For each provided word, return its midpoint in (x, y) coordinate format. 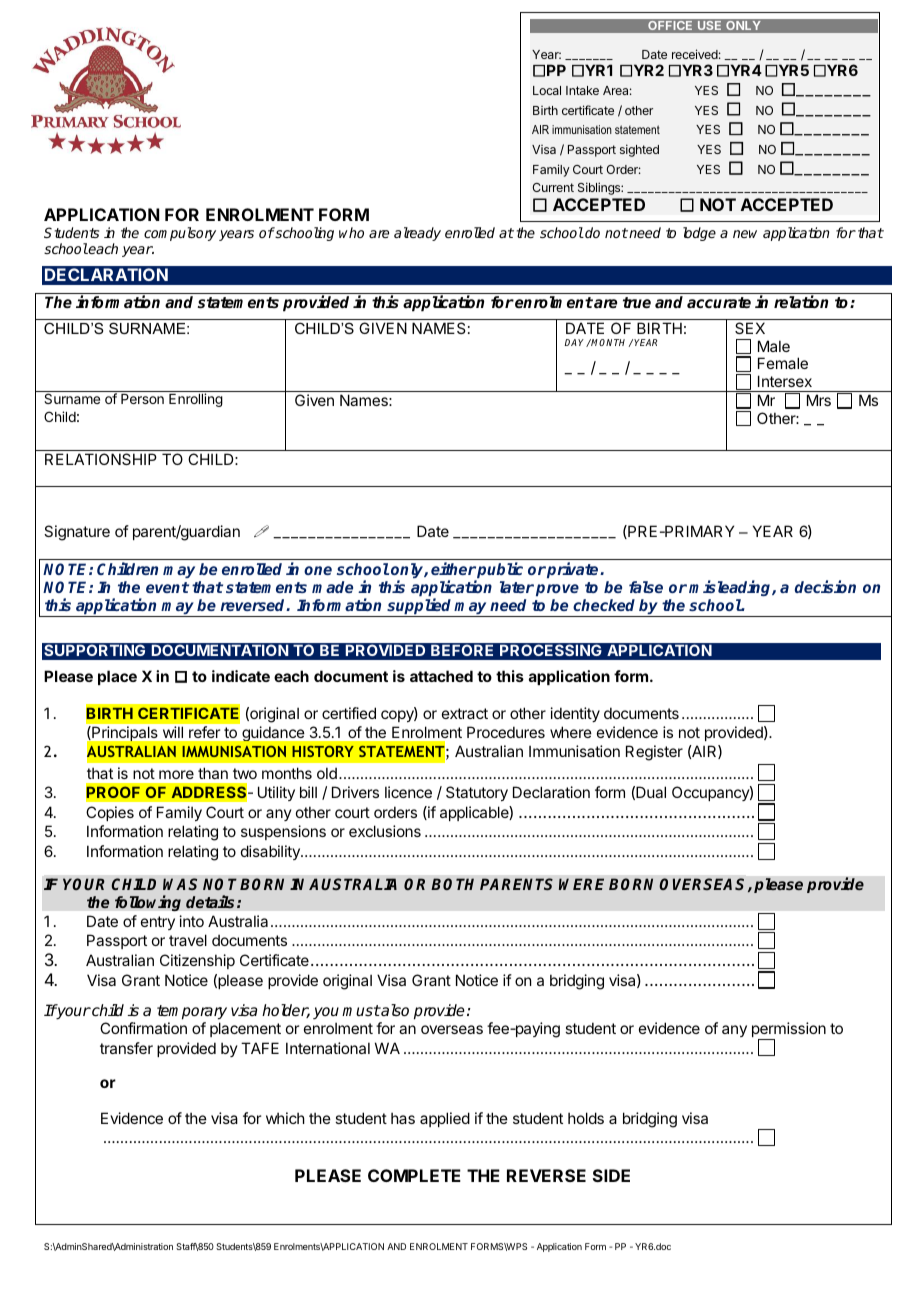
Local (547, 90)
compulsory (180, 234)
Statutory (477, 793)
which (285, 1118)
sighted (639, 150)
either (453, 568)
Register (654, 753)
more (176, 774)
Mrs (819, 400)
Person (142, 399)
